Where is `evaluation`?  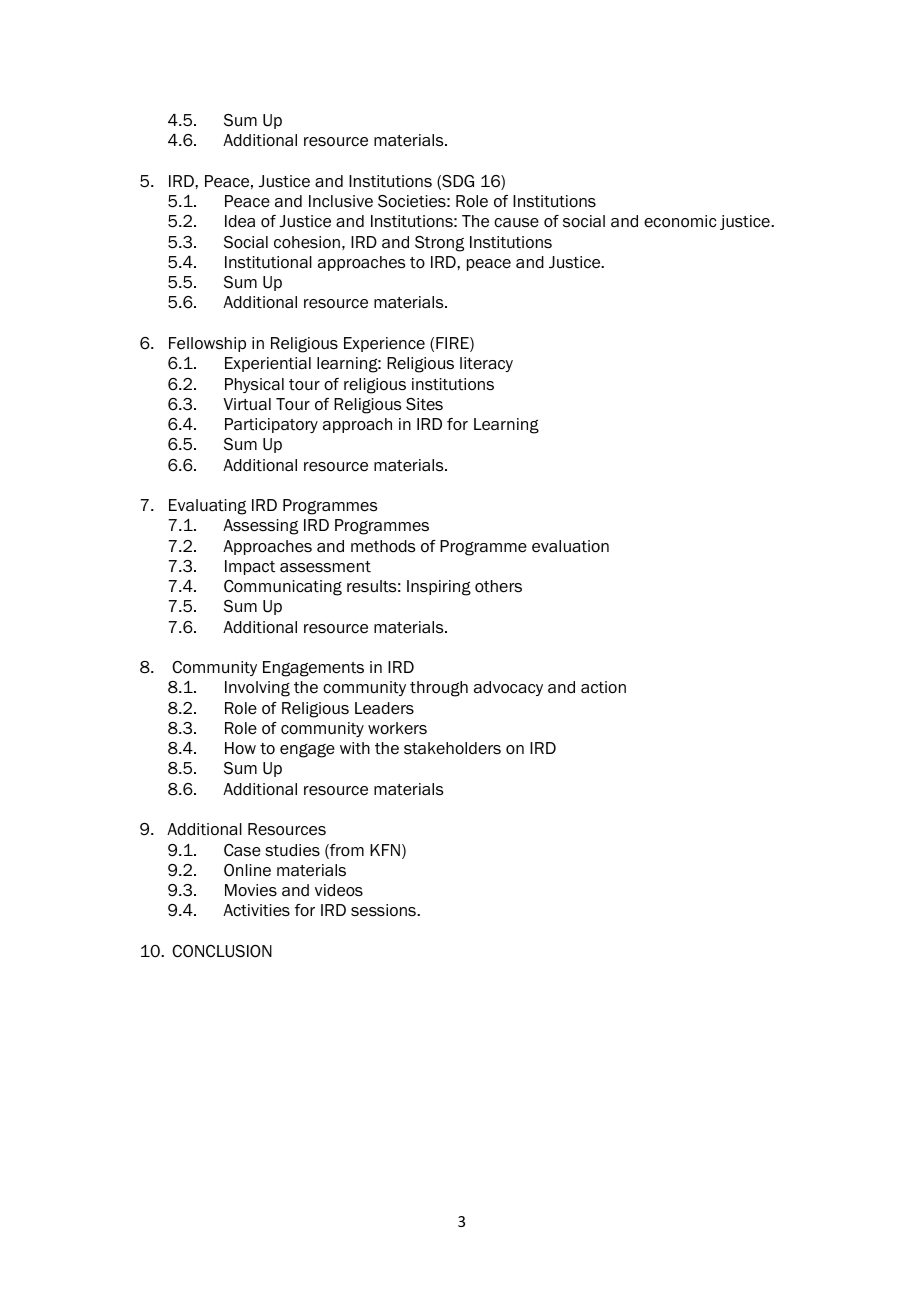
evaluation is located at coordinates (570, 546).
